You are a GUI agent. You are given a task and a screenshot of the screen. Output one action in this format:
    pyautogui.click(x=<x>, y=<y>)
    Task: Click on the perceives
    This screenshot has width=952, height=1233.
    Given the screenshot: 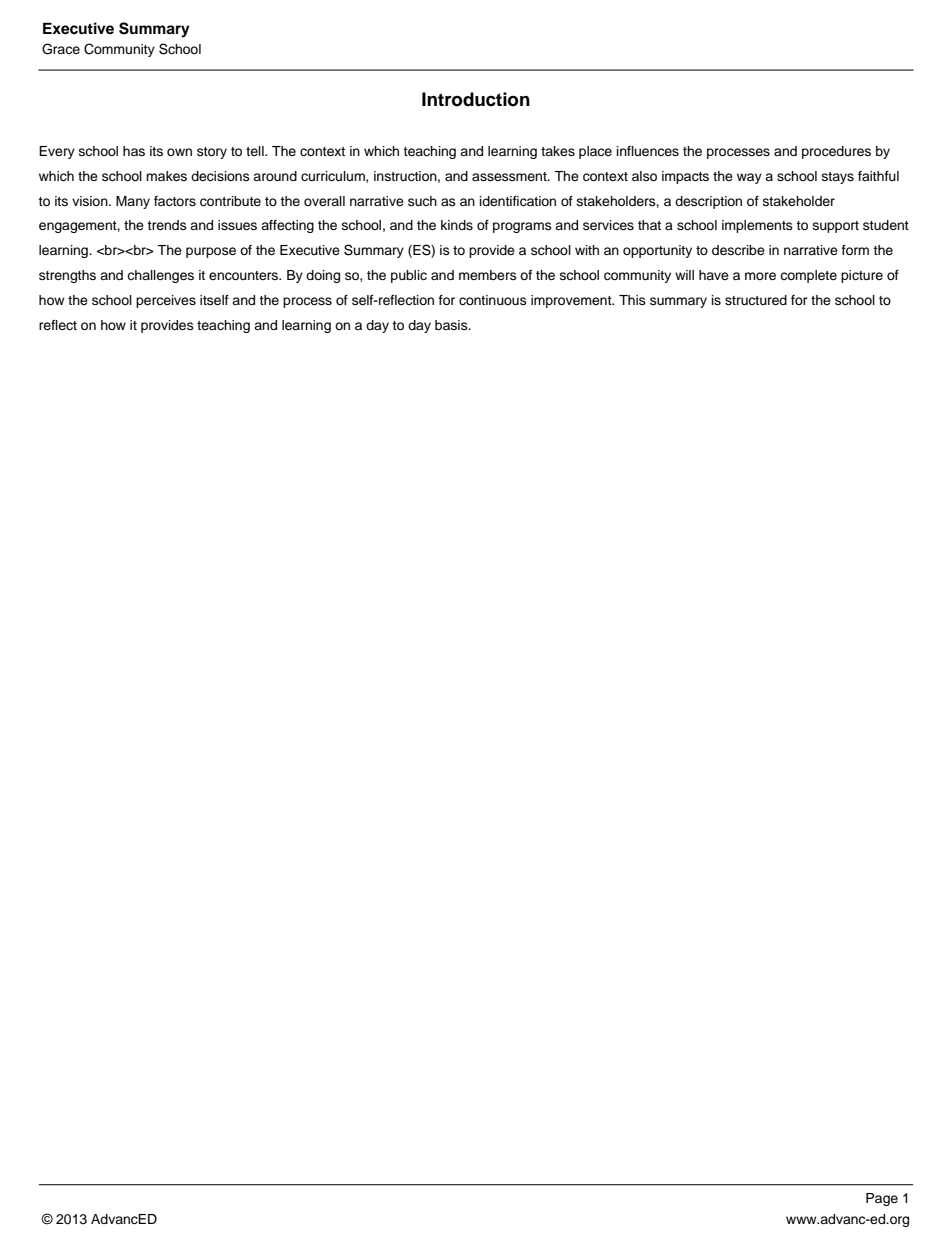 What is the action you would take?
    pyautogui.click(x=166, y=301)
